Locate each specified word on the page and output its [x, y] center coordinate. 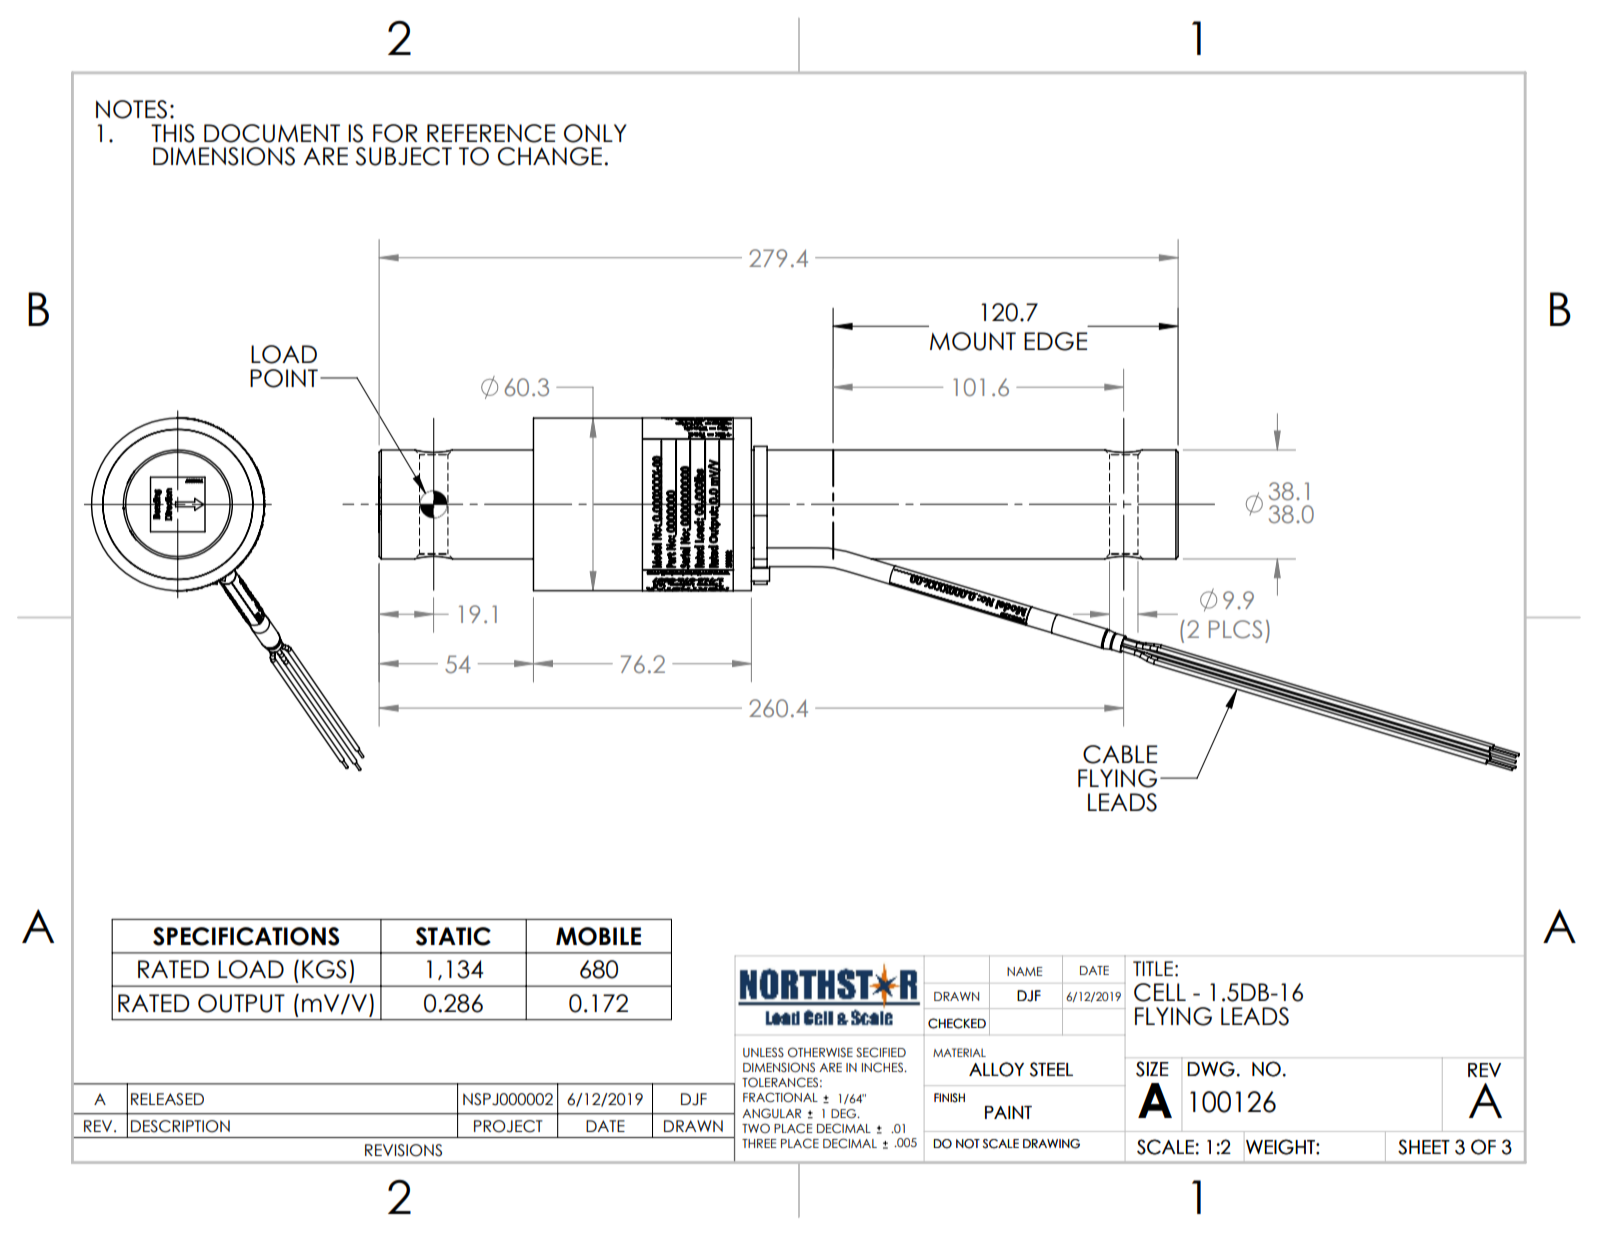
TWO [756, 1128]
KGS [324, 969]
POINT [284, 378]
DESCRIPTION [180, 1126]
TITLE [1153, 968]
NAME [1025, 971]
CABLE [1120, 754]
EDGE [1056, 341]
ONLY [595, 133]
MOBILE [598, 936]
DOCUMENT [272, 133]
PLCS [1235, 629]
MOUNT [973, 341]
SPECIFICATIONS [246, 936]
